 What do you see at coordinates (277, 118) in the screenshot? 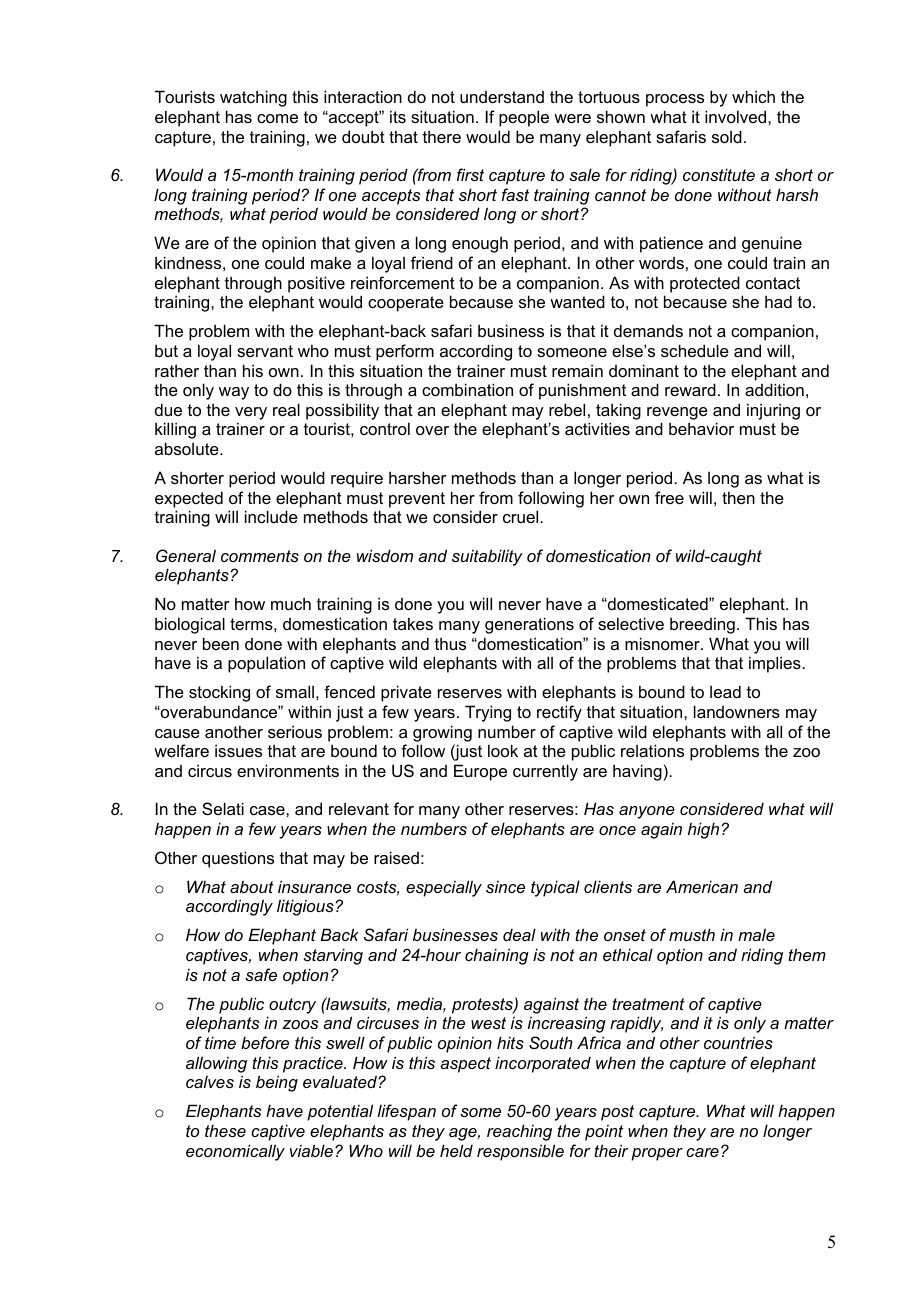
I see `come` at bounding box center [277, 118].
